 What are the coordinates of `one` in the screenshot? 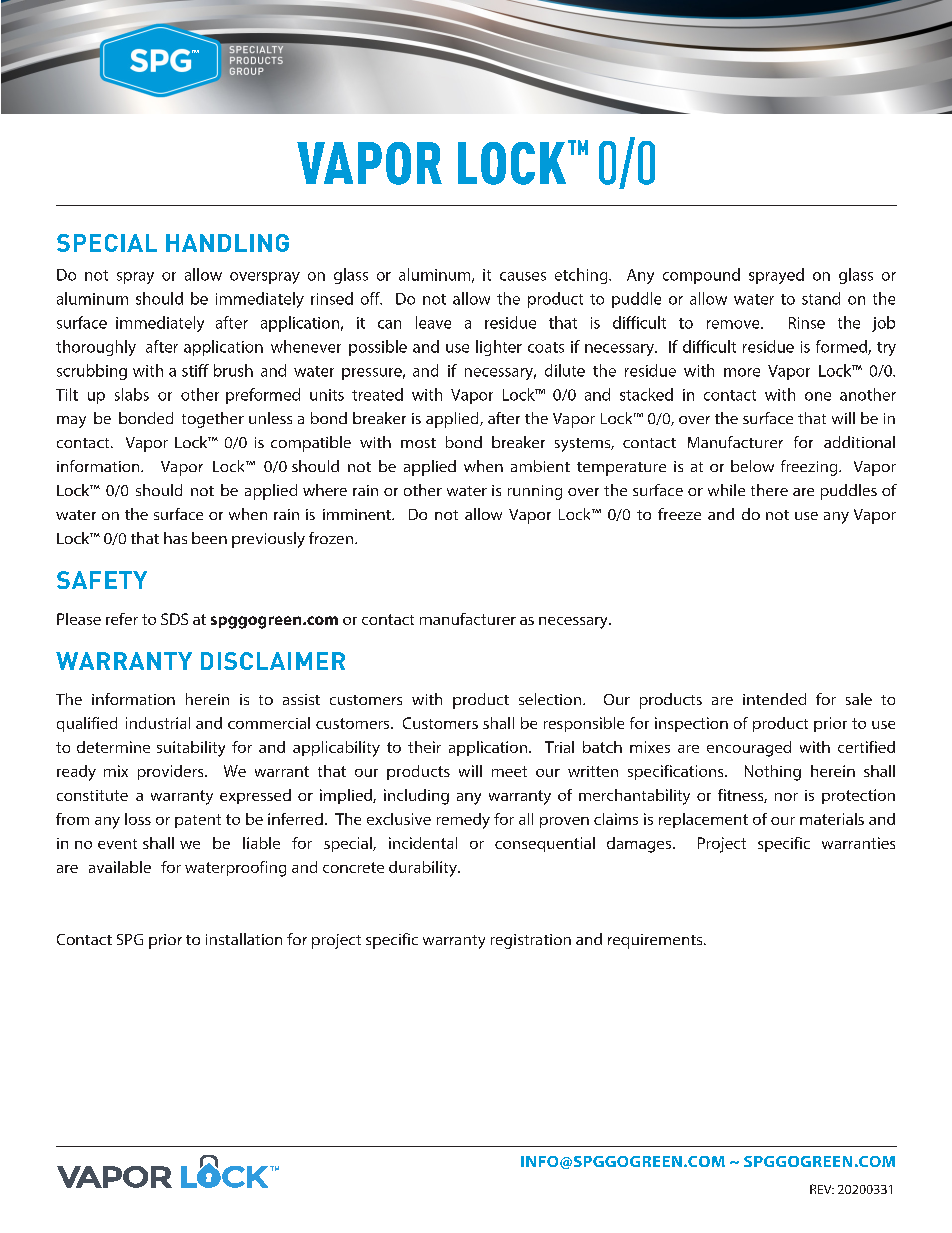 It's located at (818, 396).
